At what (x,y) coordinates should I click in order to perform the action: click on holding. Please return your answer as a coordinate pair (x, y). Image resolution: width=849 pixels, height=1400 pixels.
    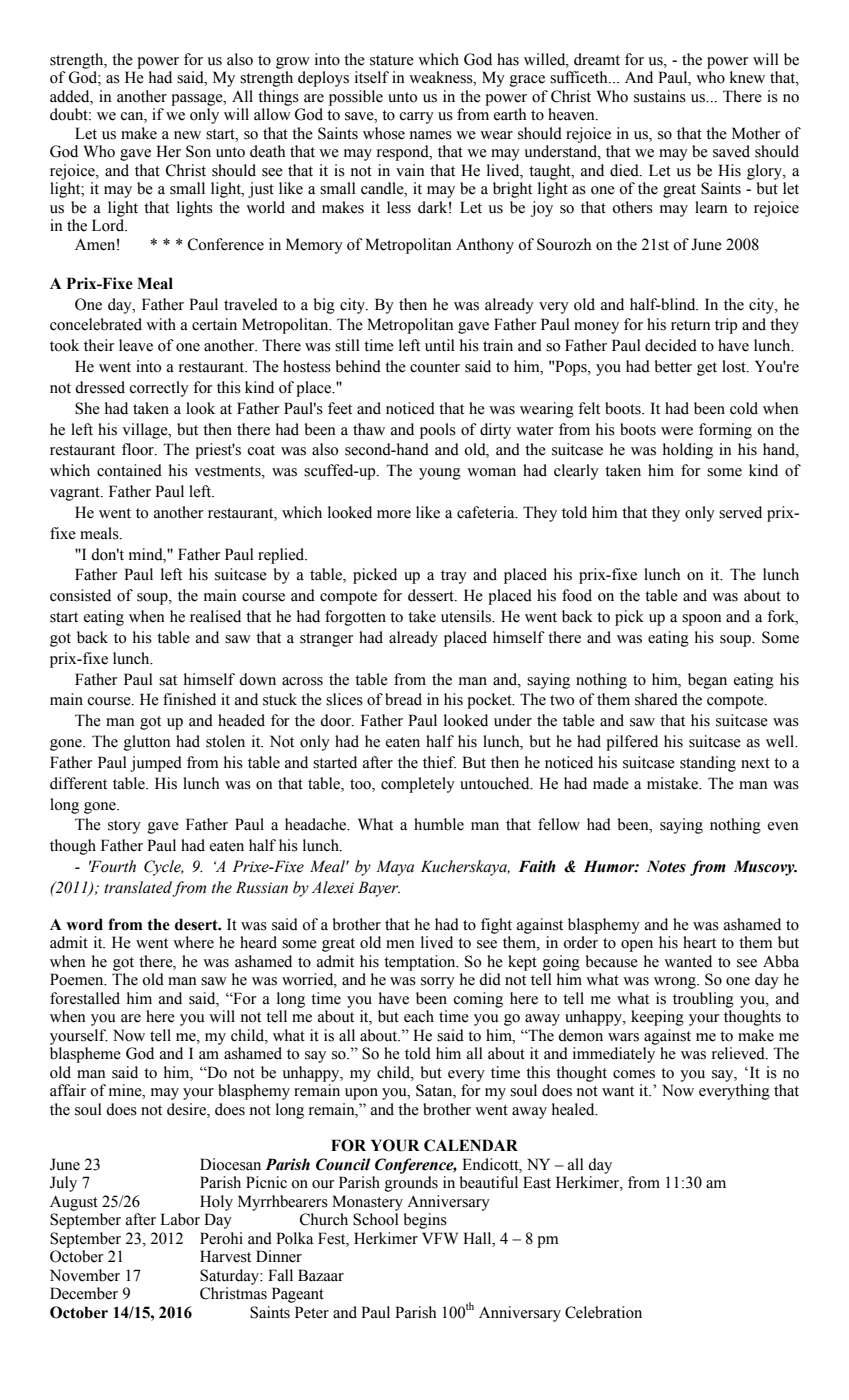
    Looking at the image, I should click on (688, 451).
